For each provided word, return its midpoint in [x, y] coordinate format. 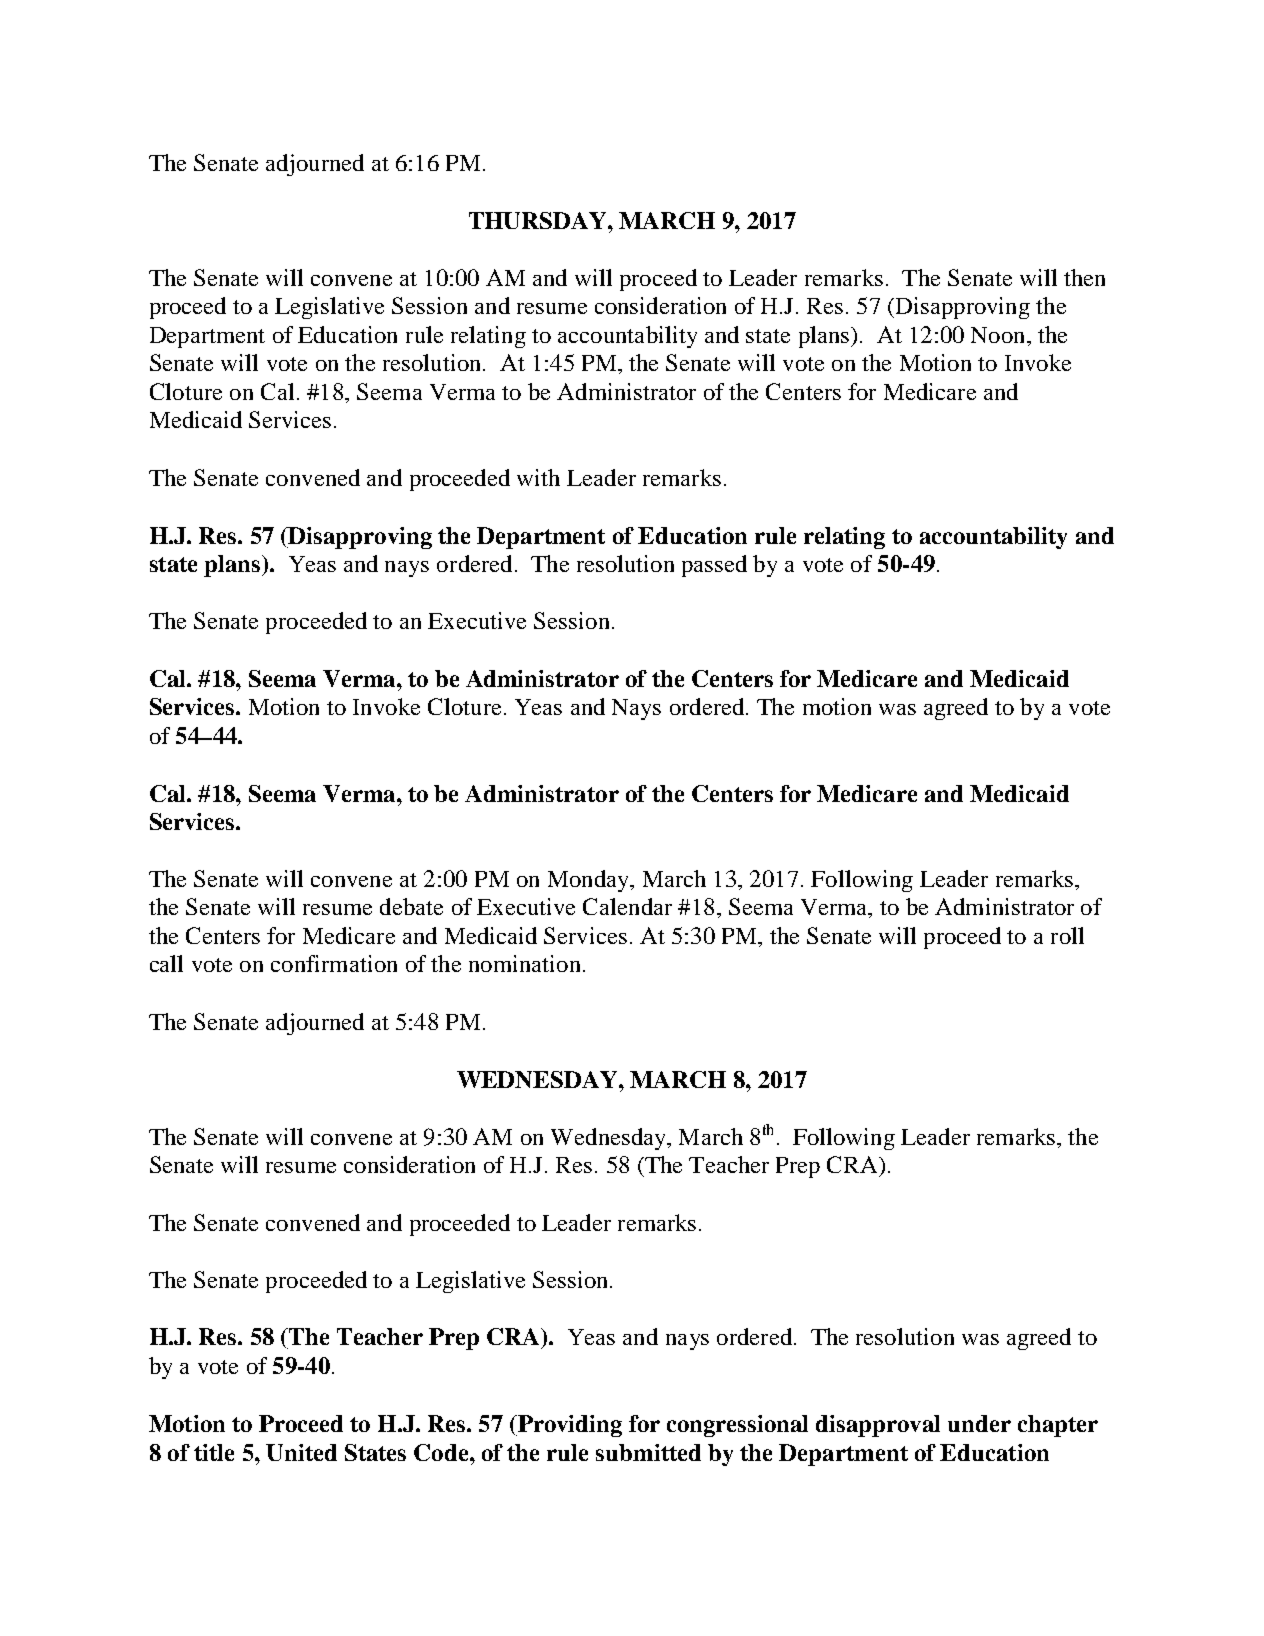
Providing [569, 1426]
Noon [999, 335]
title [214, 1452]
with [538, 477]
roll [1067, 935]
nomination [524, 963]
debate [411, 906]
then [1084, 277]
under [979, 1423]
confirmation [334, 963]
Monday [589, 881]
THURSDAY [539, 220]
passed [714, 566]
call [166, 963]
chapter [1058, 1426]
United [301, 1452]
